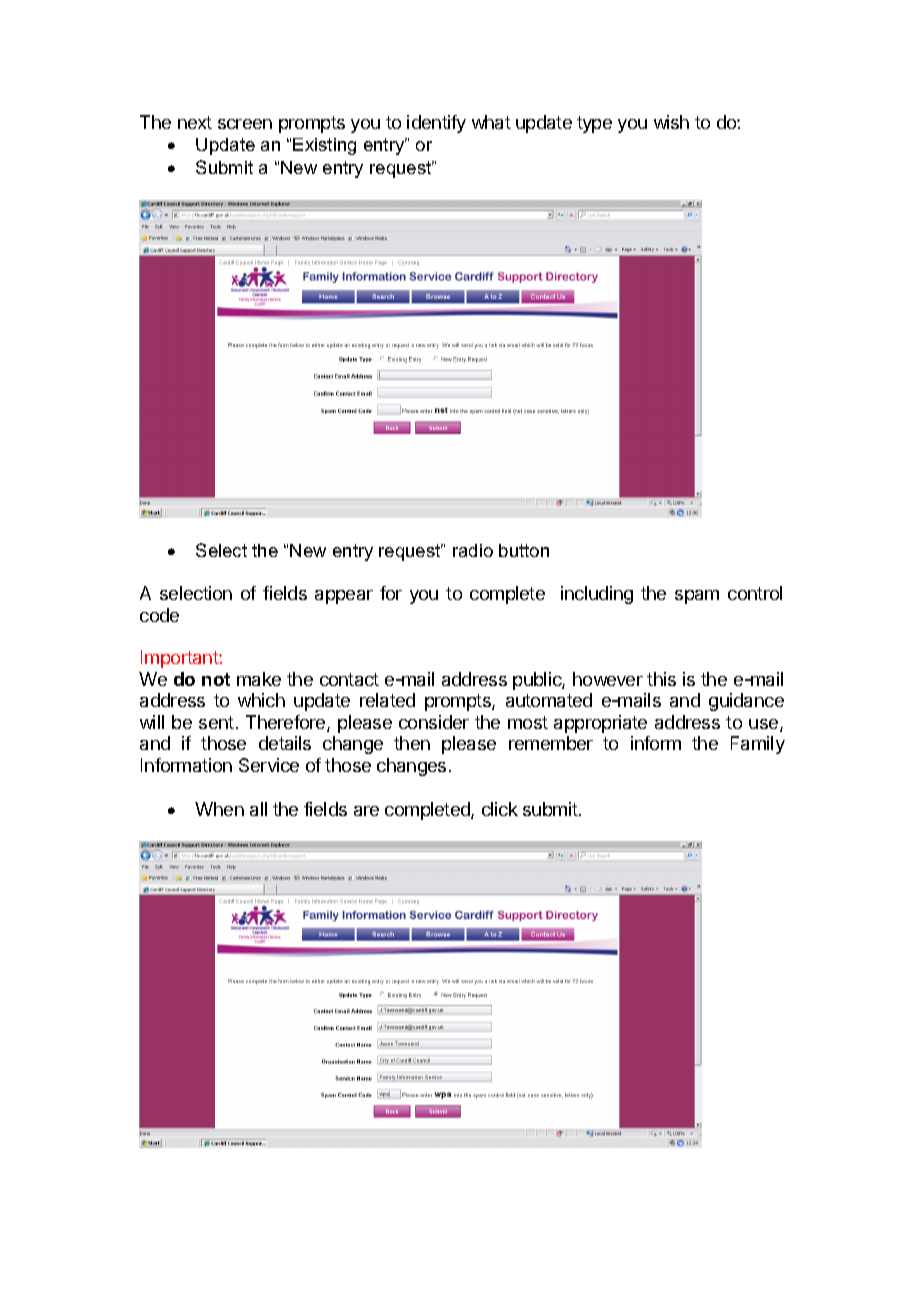  I want to click on appear, so click(344, 597).
